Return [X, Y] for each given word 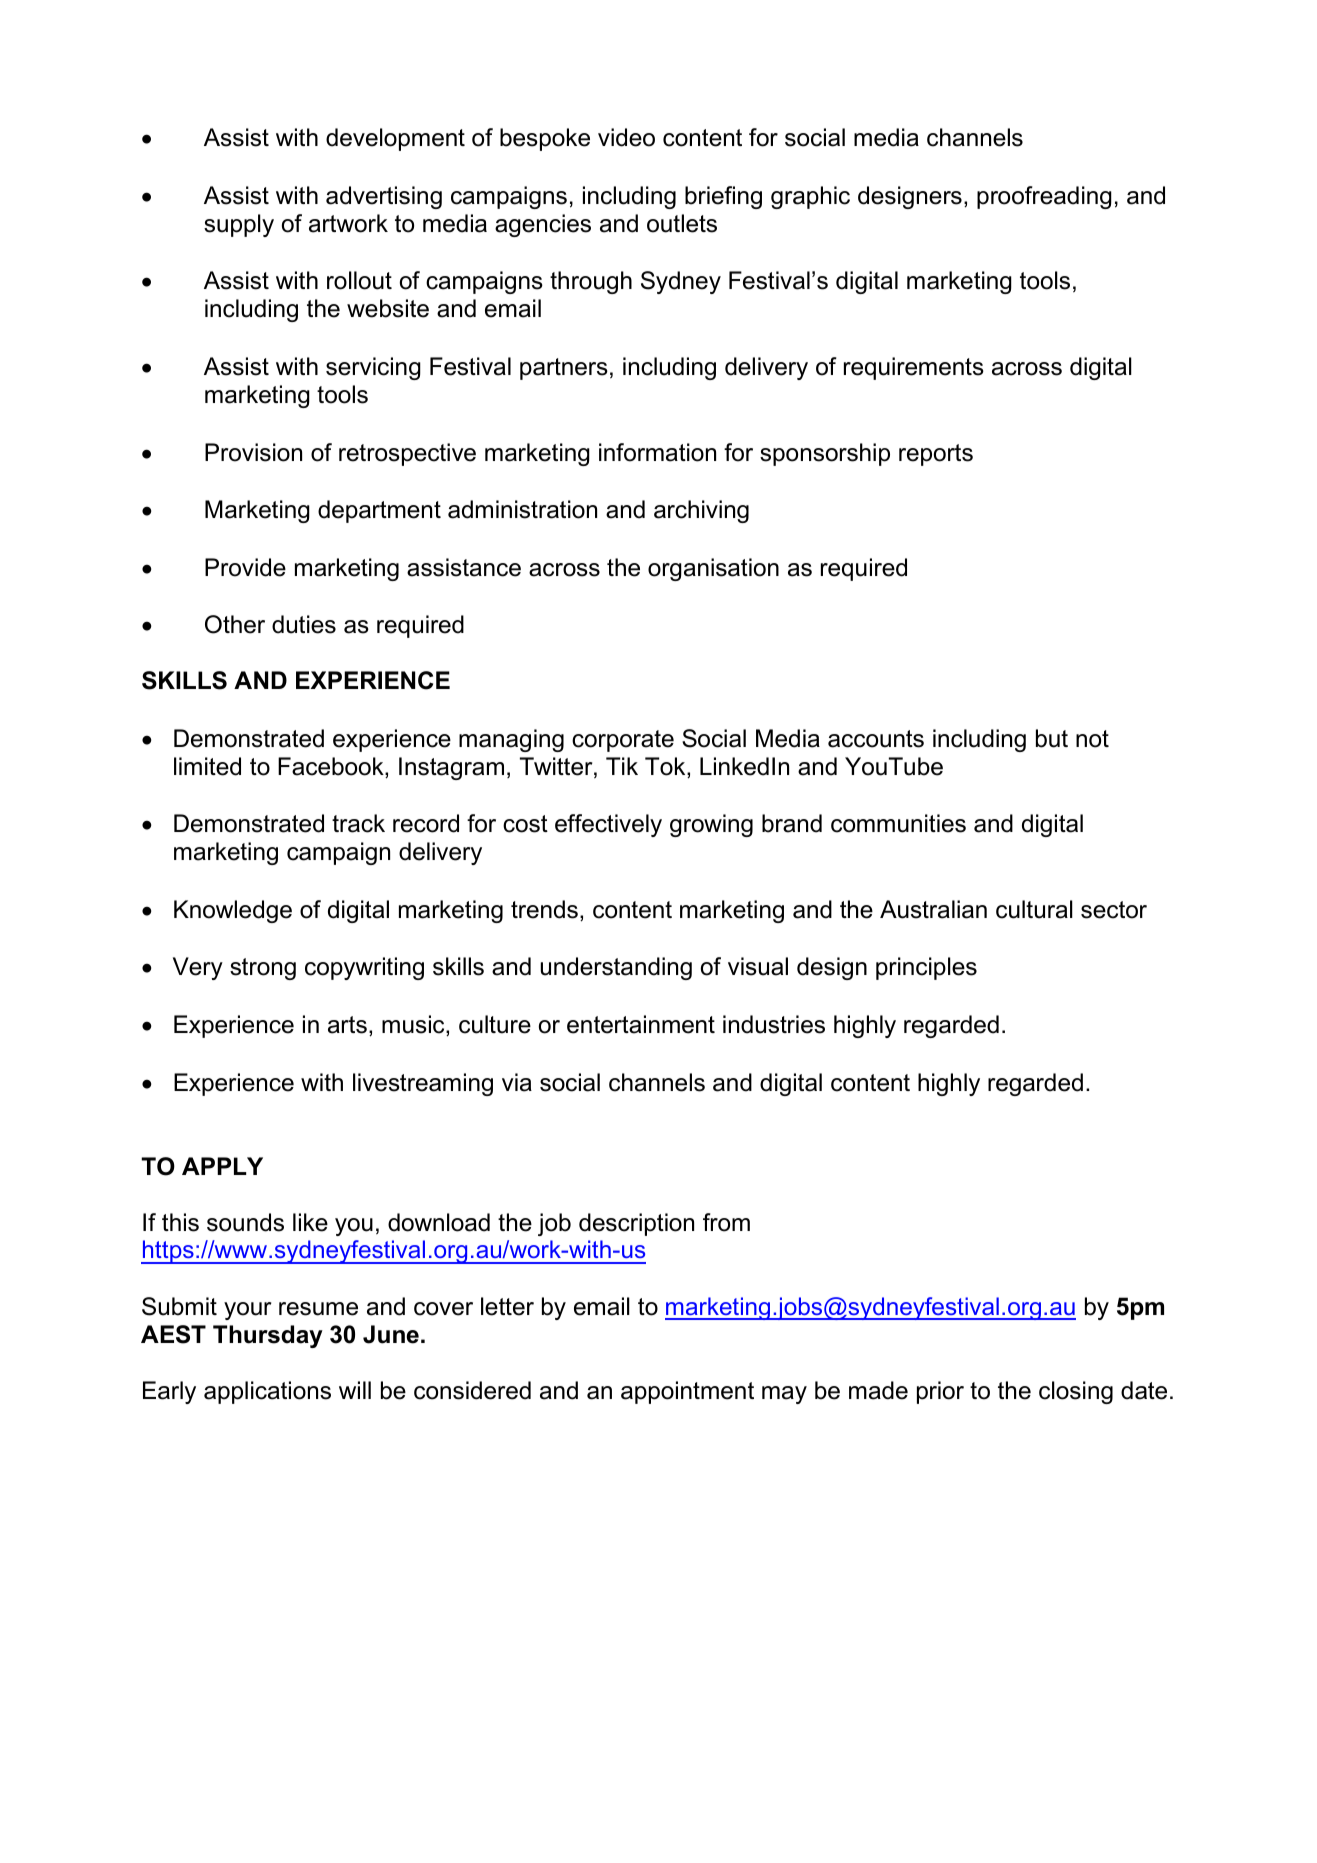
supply [239, 225]
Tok [666, 767]
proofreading [1044, 197]
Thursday [268, 1336]
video [626, 137]
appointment [687, 1392]
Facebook [332, 767]
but [1052, 738]
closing [1076, 1392]
